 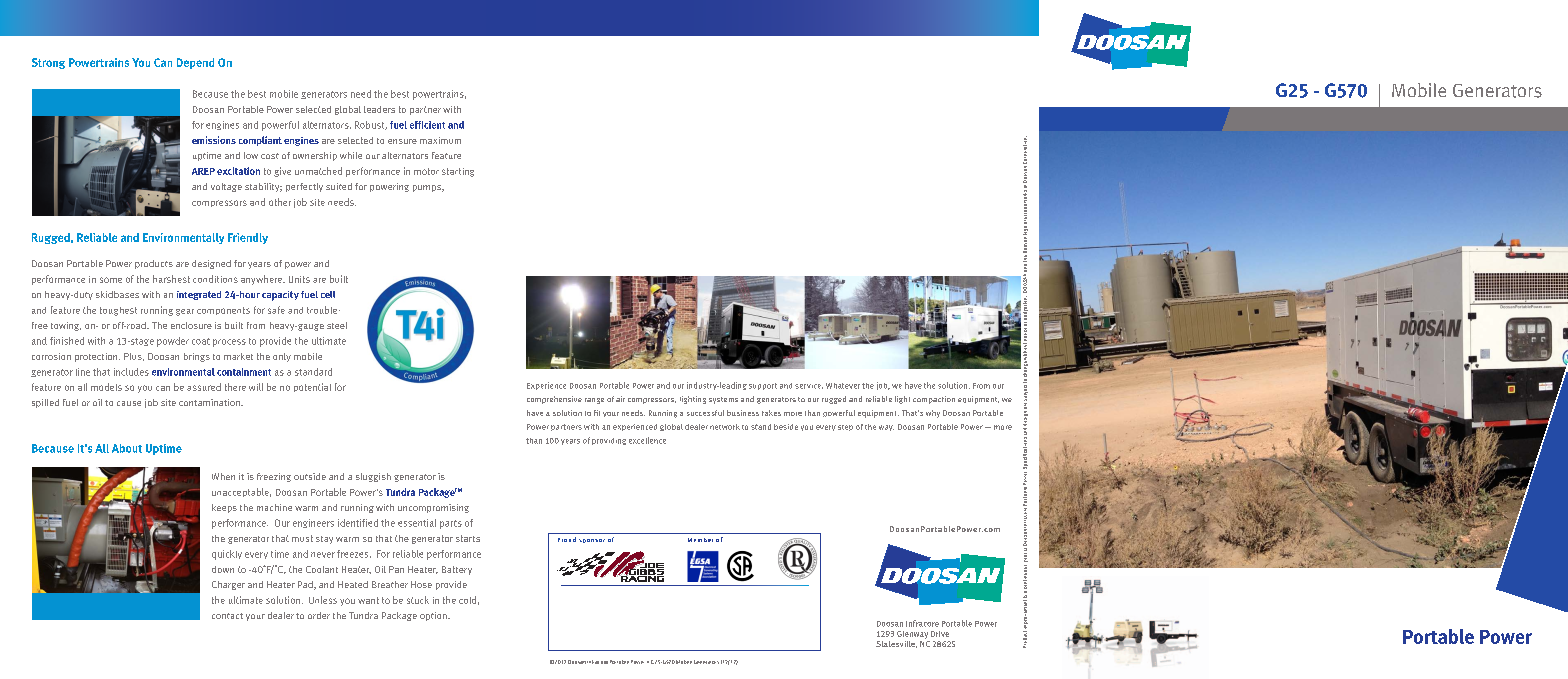 I want to click on Member, so click(x=700, y=540).
